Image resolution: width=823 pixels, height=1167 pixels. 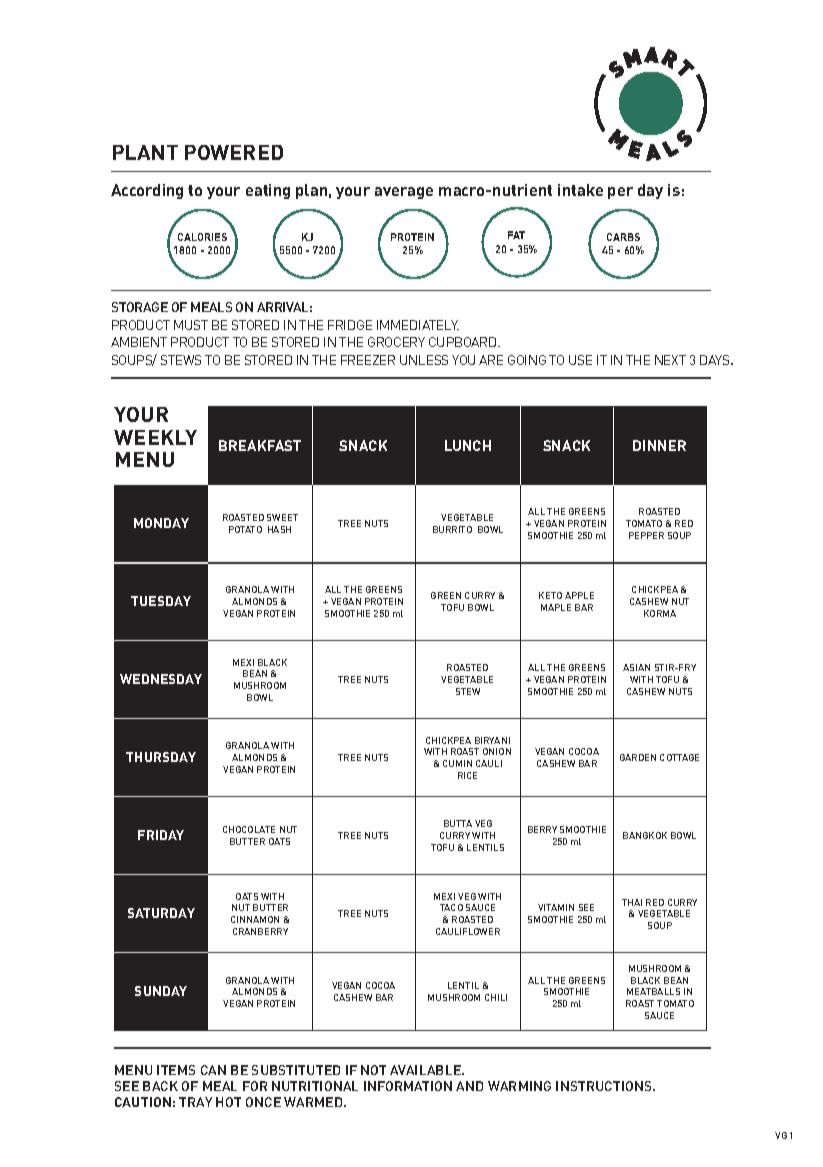 What do you see at coordinates (426, 1070) in the image?
I see `AVAILABLE` at bounding box center [426, 1070].
